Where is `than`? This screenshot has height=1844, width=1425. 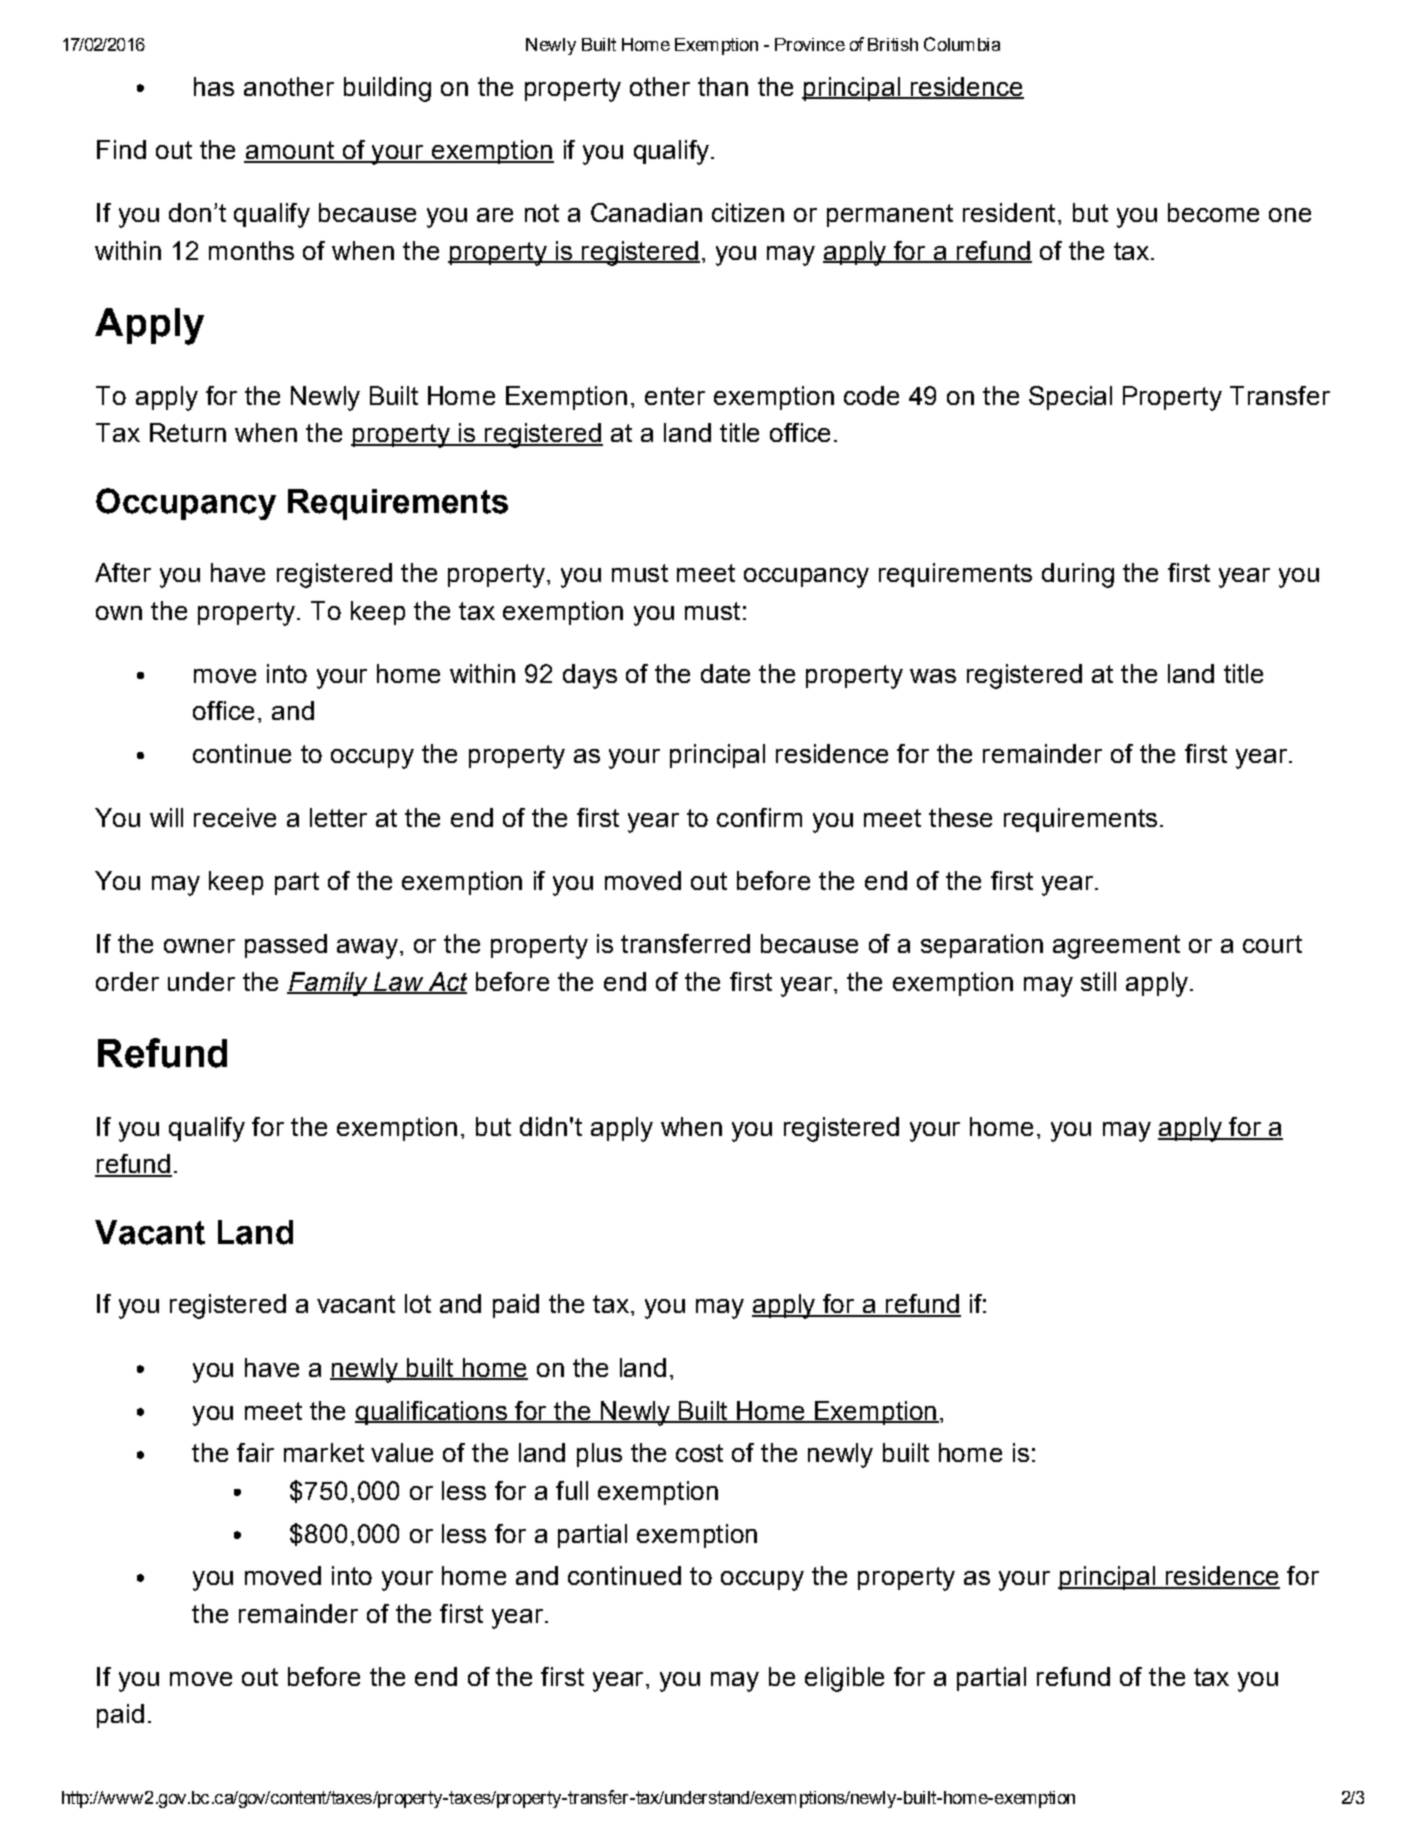 than is located at coordinates (723, 86).
